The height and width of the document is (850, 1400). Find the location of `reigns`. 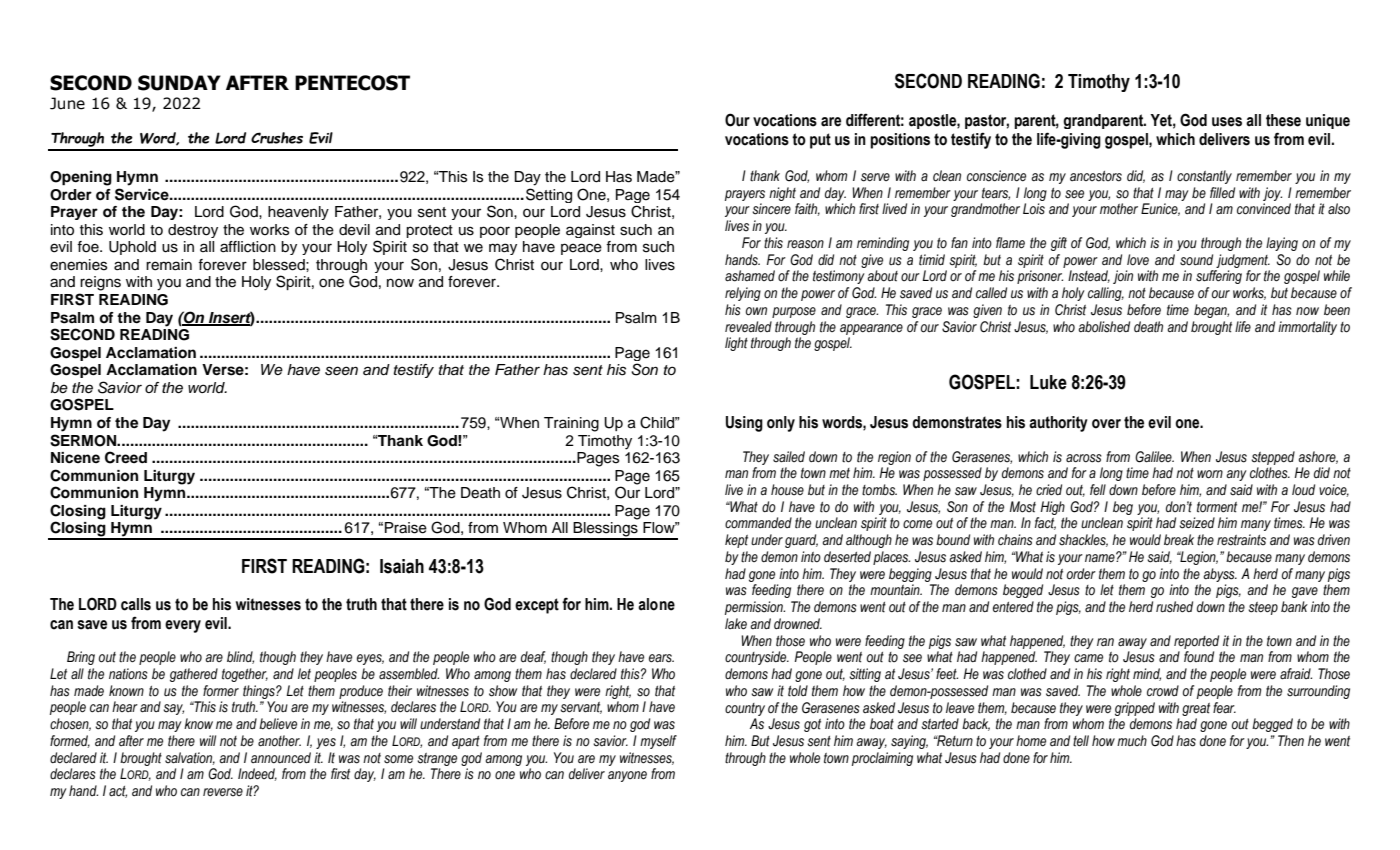

reigns is located at coordinates (100, 283).
